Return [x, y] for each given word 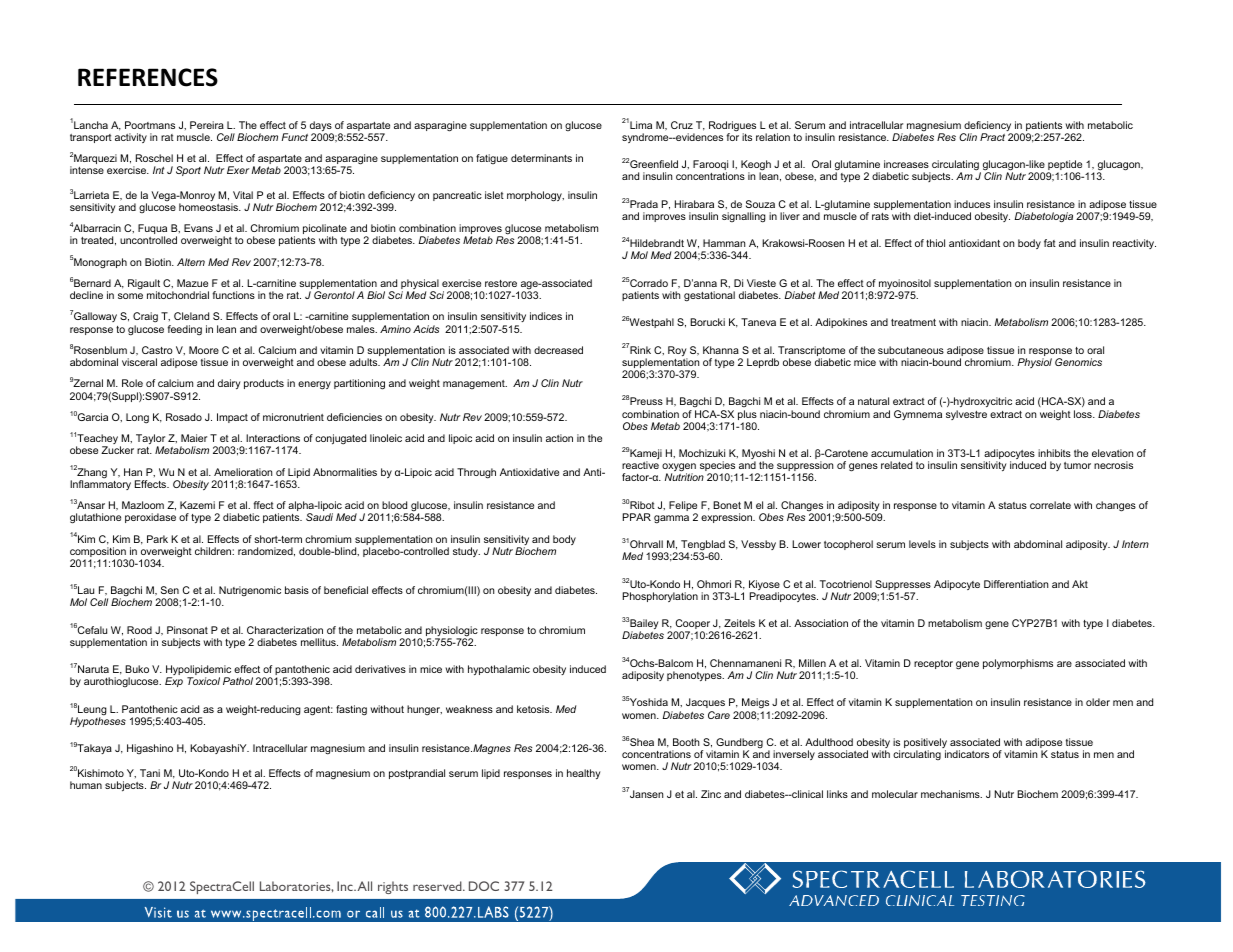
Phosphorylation [660, 597]
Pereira [207, 125]
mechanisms [951, 794]
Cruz [682, 125]
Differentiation [1016, 584]
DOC [484, 886]
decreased [558, 350]
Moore [204, 350]
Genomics [1078, 362]
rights [393, 887]
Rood [139, 630]
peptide [1064, 166]
